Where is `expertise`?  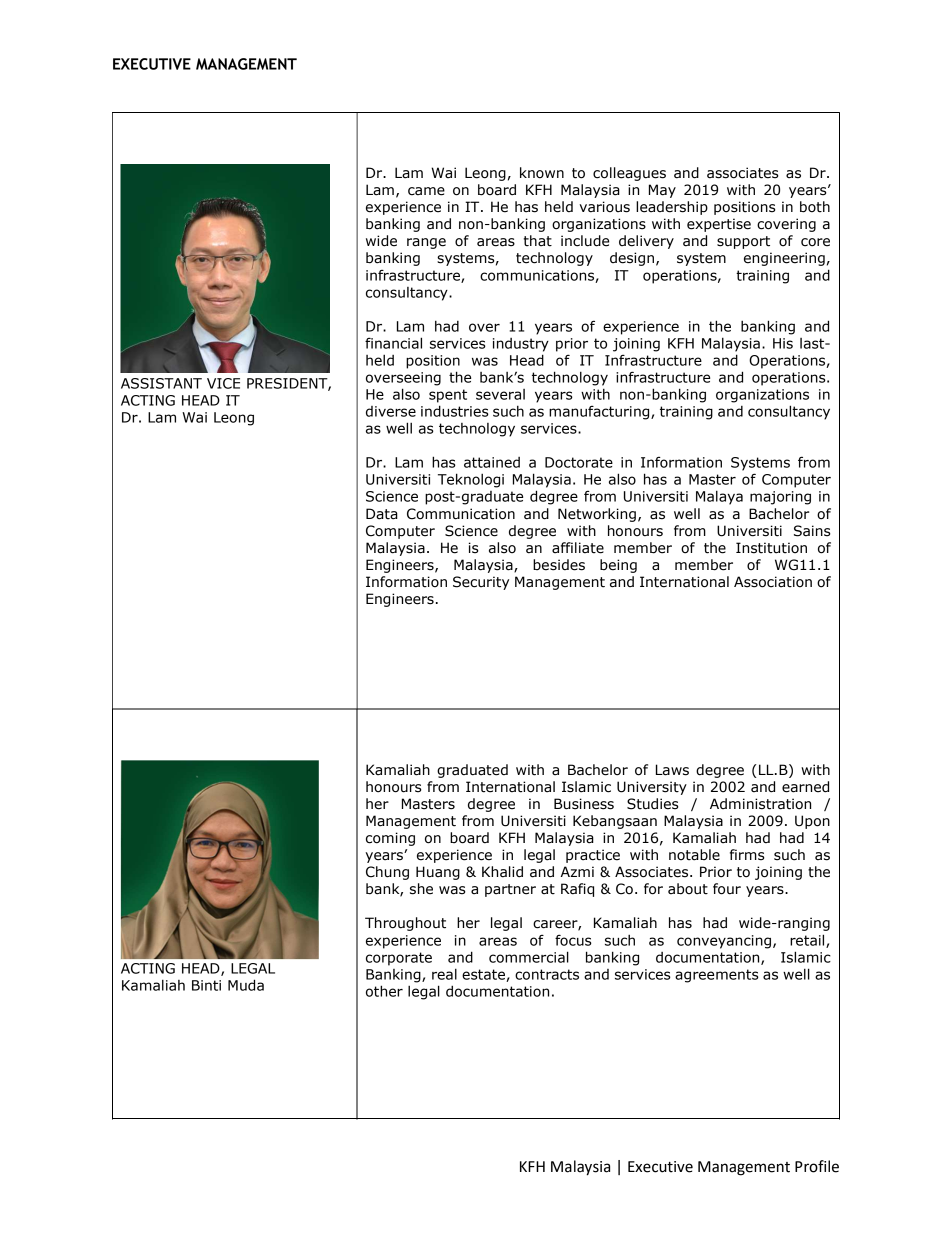 expertise is located at coordinates (719, 225).
